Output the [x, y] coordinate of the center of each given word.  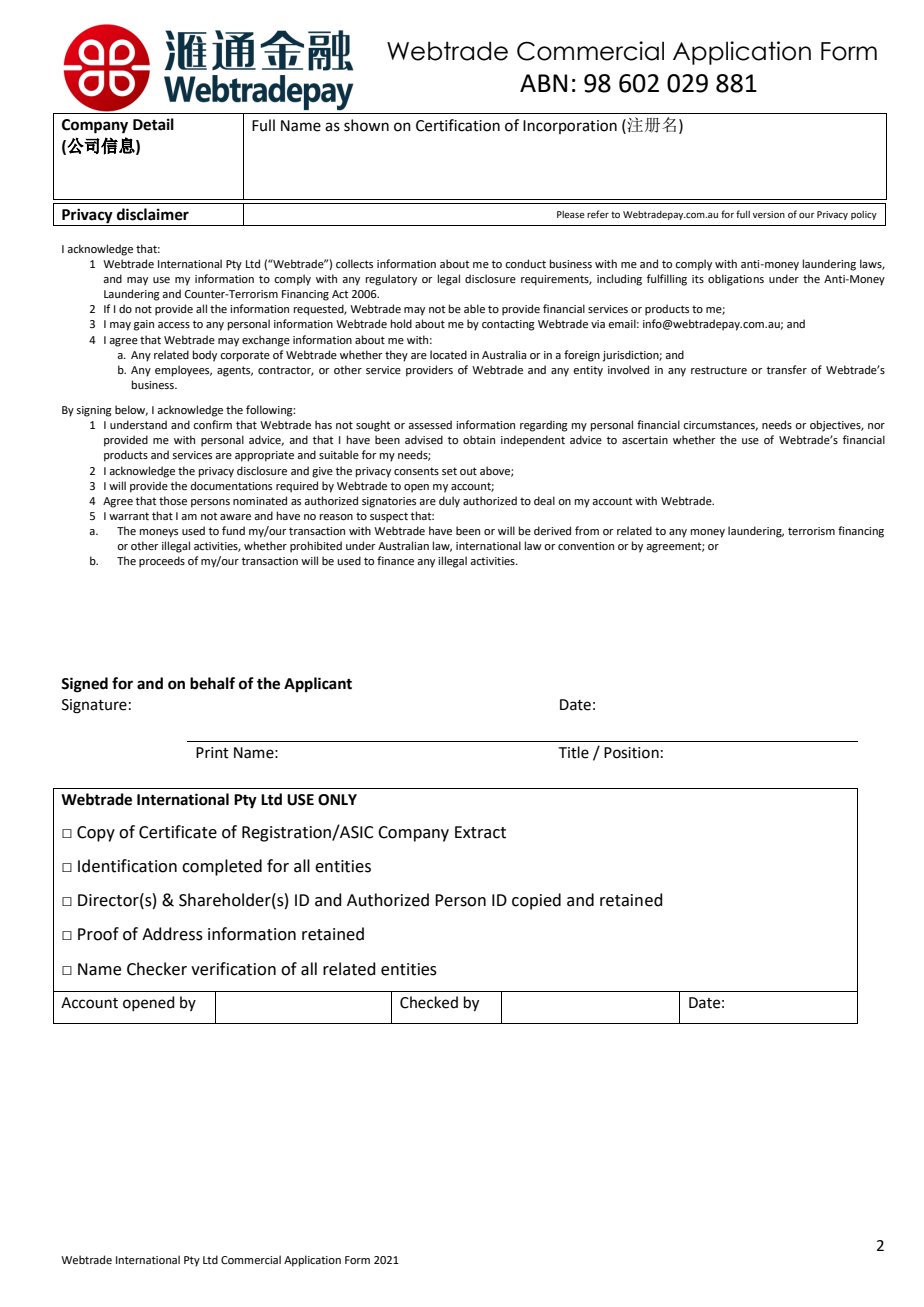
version [769, 214]
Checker [157, 969]
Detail [153, 124]
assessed [430, 424]
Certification [458, 125]
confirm [212, 424]
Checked [429, 1002]
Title [574, 752]
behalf [212, 683]
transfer [787, 369]
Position [631, 753]
